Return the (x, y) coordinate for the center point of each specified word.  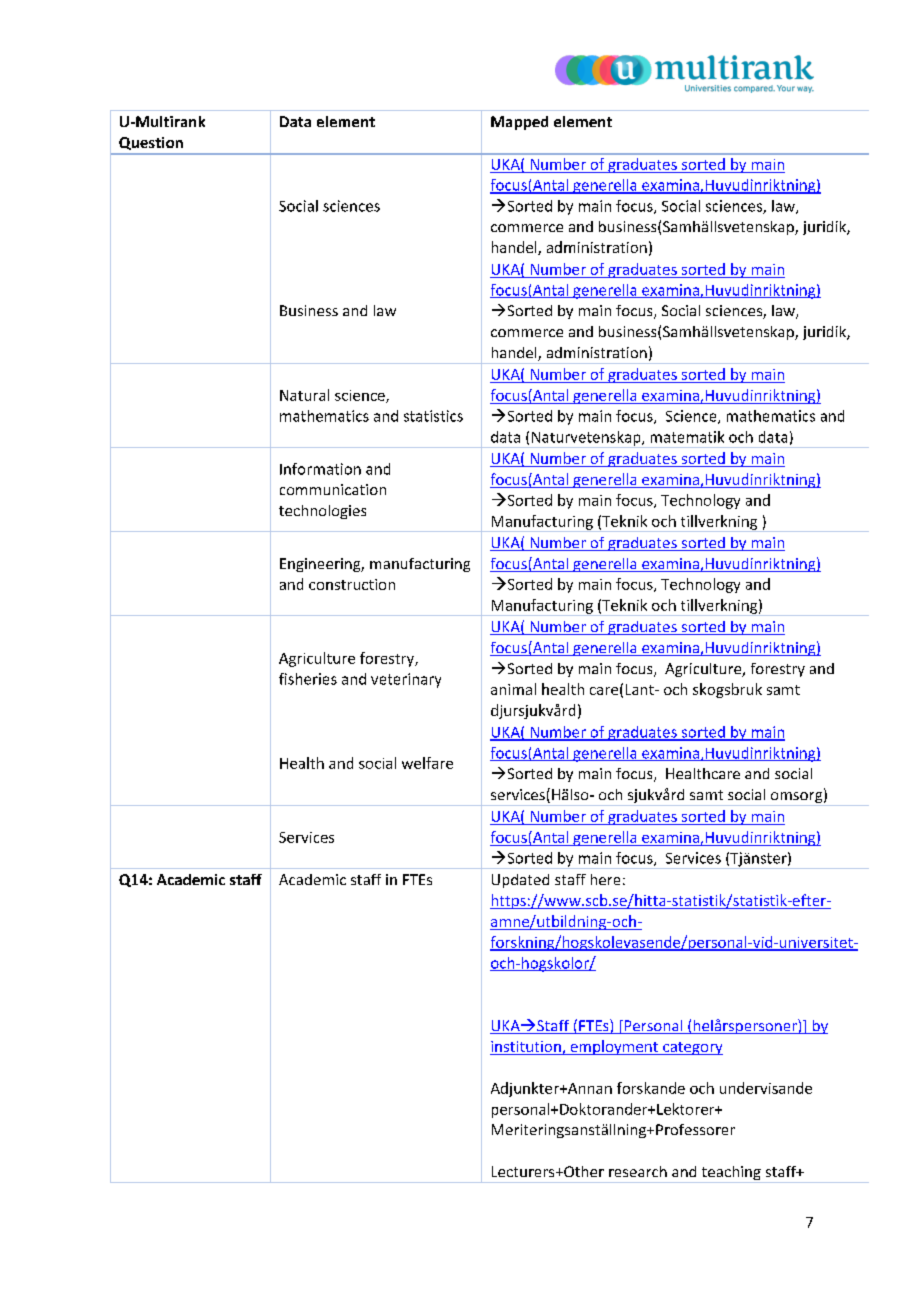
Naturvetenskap (586, 439)
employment (614, 1047)
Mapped (519, 123)
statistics (433, 416)
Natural (304, 395)
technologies (322, 512)
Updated (520, 881)
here (605, 879)
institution (526, 1048)
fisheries (308, 679)
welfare (427, 763)
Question (151, 143)
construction (352, 584)
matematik (687, 437)
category (692, 1048)
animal (513, 689)
